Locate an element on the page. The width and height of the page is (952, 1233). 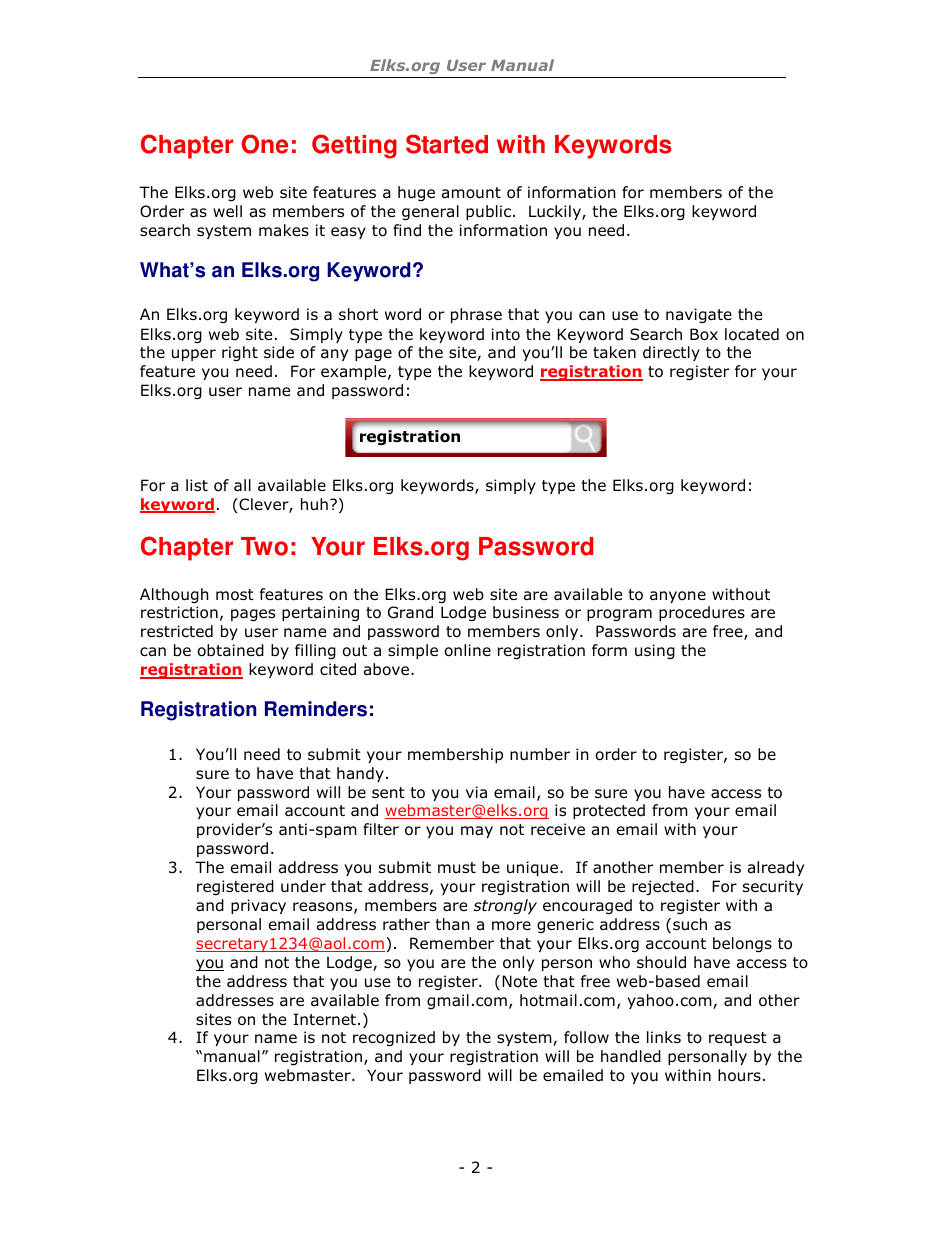
well is located at coordinates (227, 211).
